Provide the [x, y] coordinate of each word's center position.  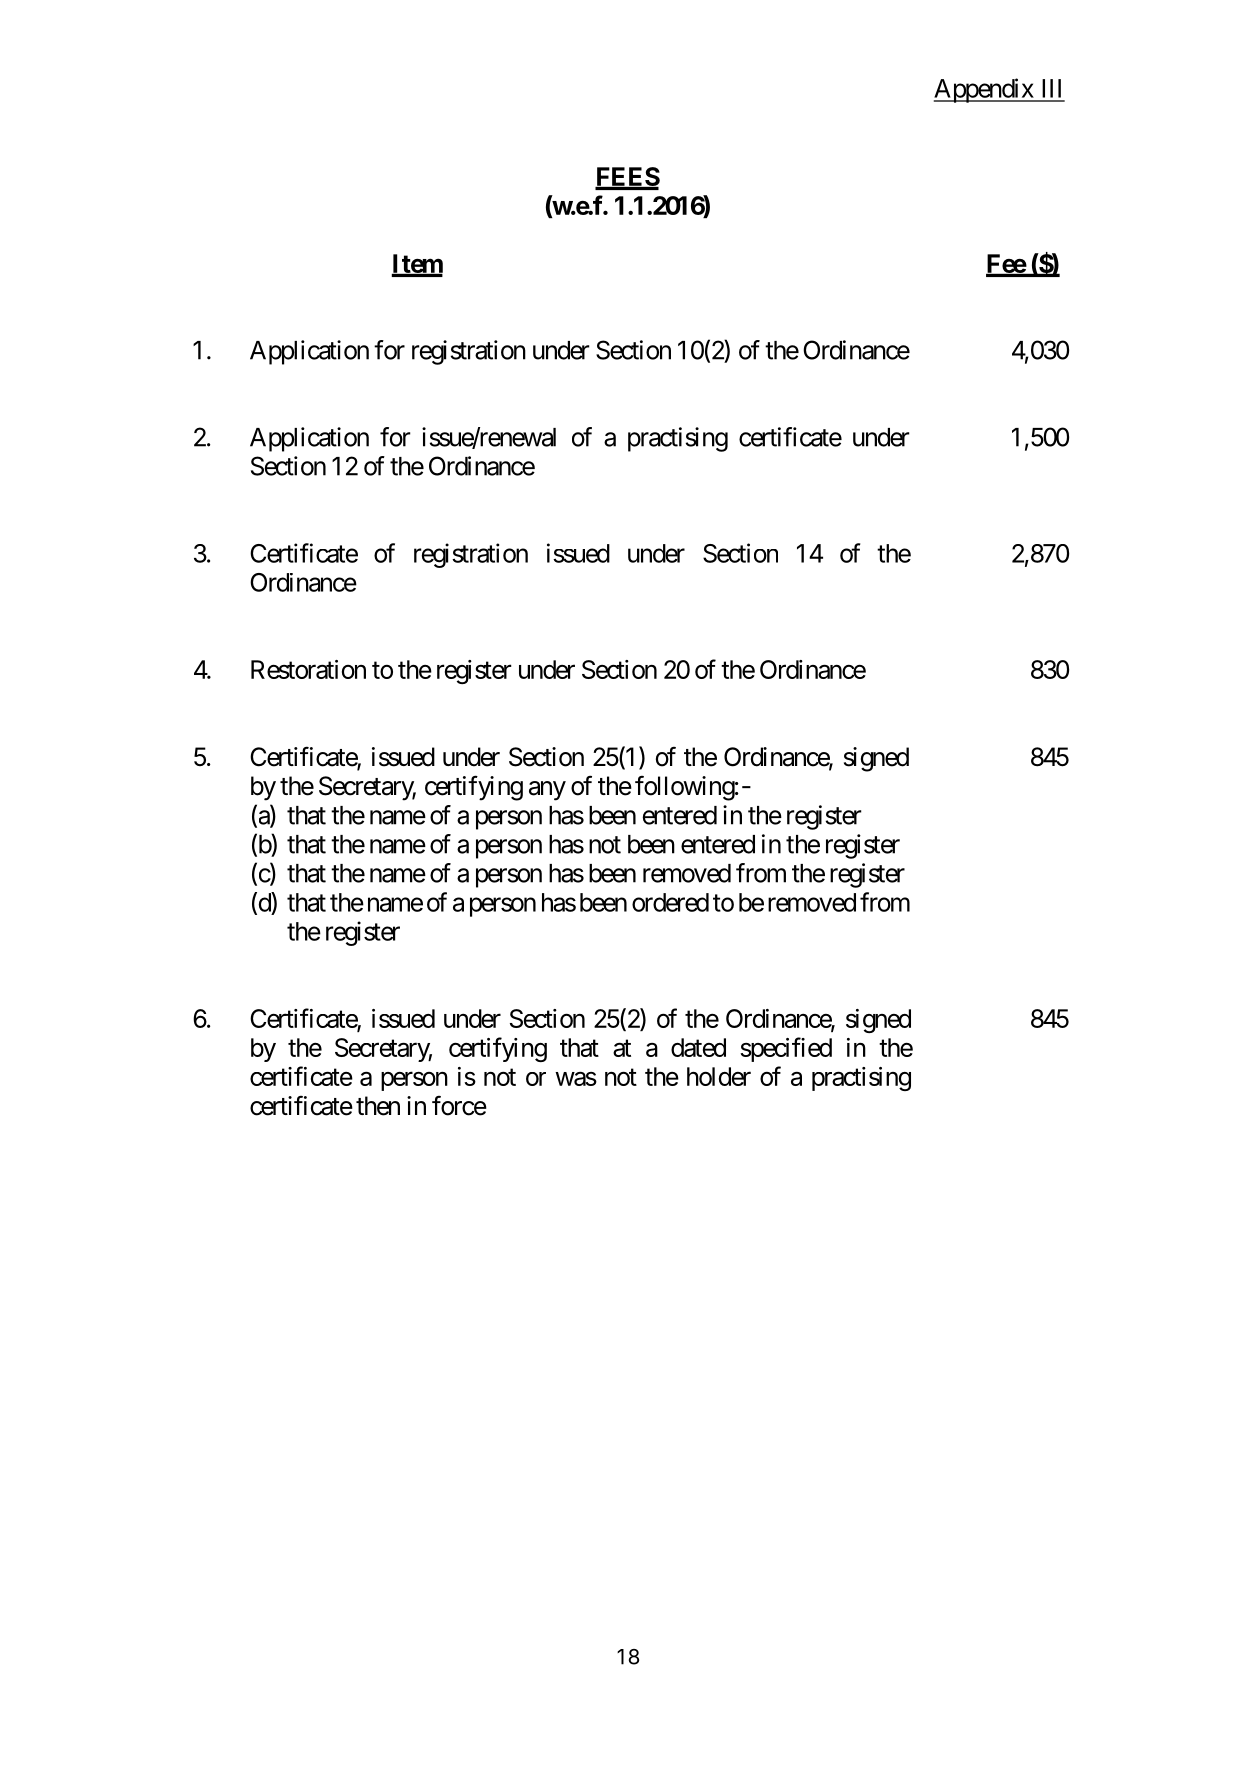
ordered [670, 902]
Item [417, 265]
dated [698, 1047]
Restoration [308, 669]
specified [786, 1049]
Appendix [984, 90]
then [378, 1106]
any [547, 791]
